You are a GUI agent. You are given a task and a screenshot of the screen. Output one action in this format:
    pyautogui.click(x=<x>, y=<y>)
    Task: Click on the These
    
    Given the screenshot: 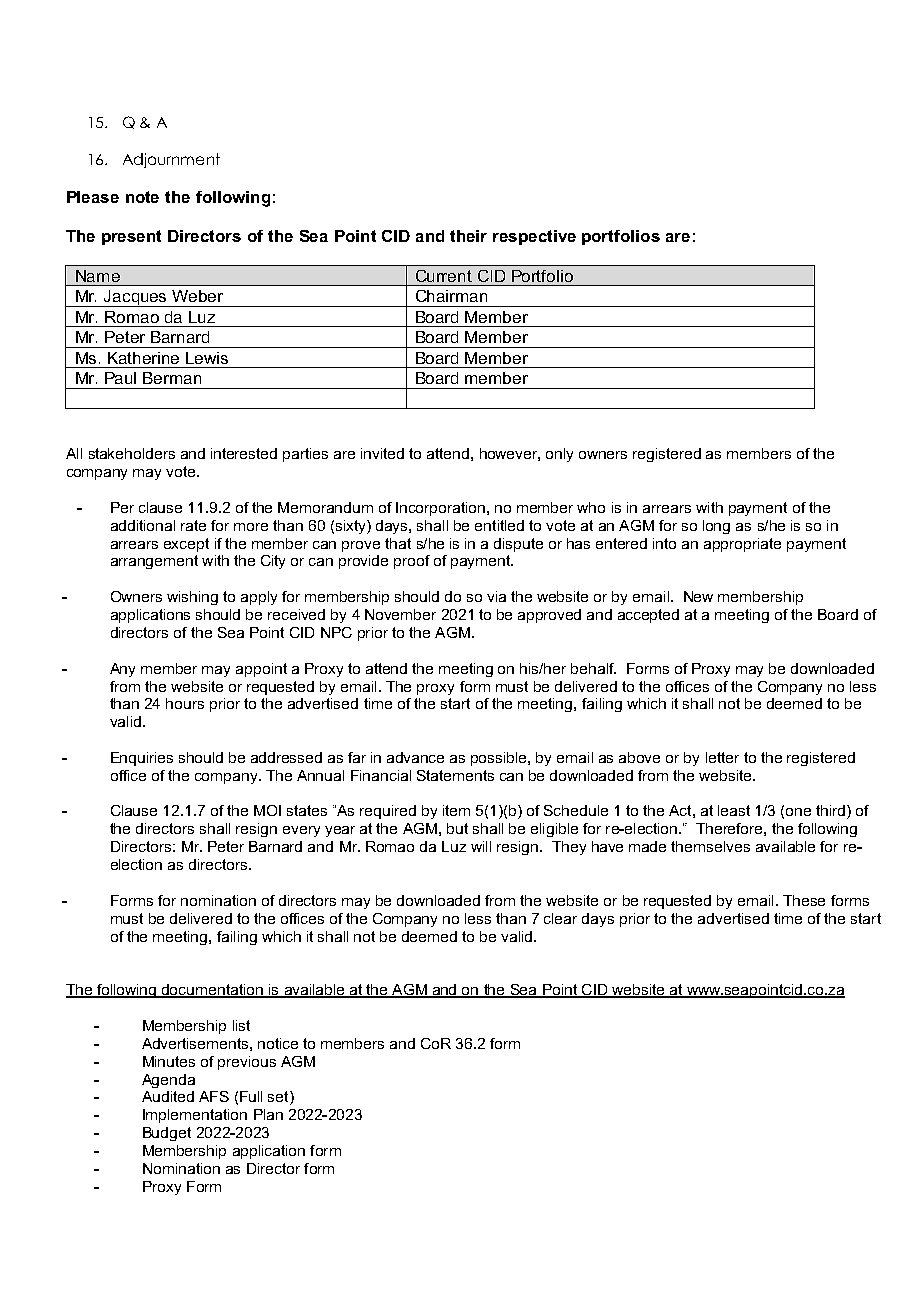 What is the action you would take?
    pyautogui.click(x=804, y=900)
